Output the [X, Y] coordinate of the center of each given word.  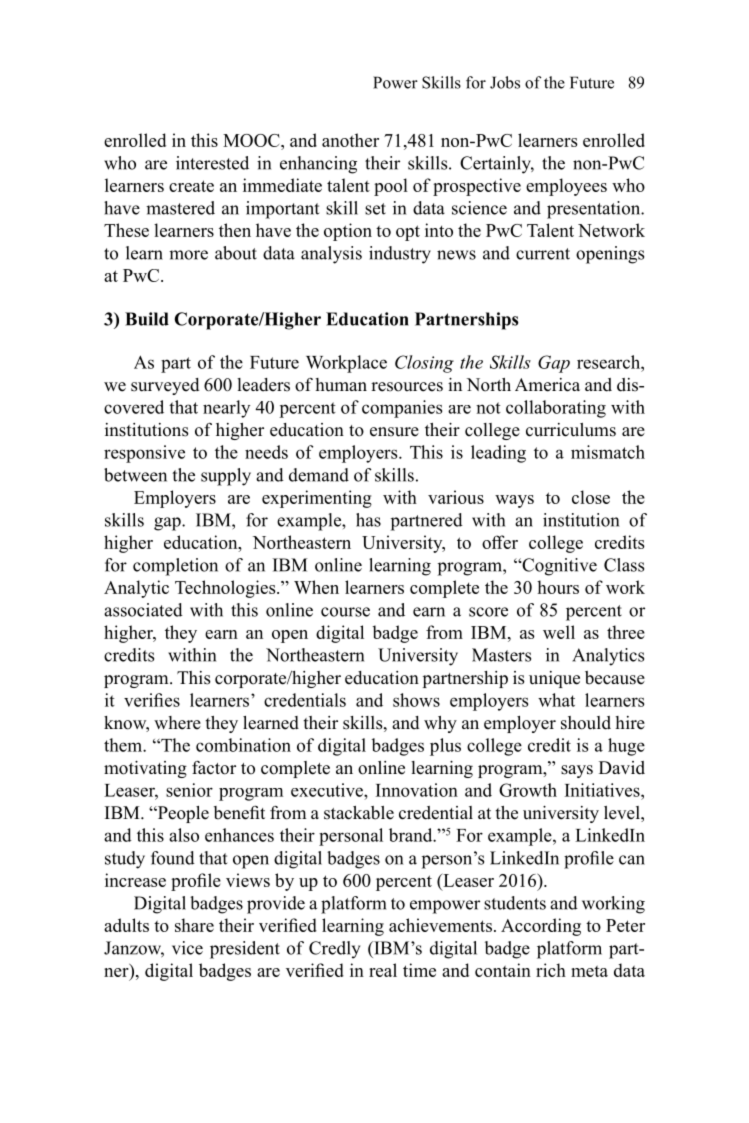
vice [187, 948]
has [368, 520]
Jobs [505, 82]
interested [212, 163]
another [350, 140]
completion [175, 567]
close [591, 497]
